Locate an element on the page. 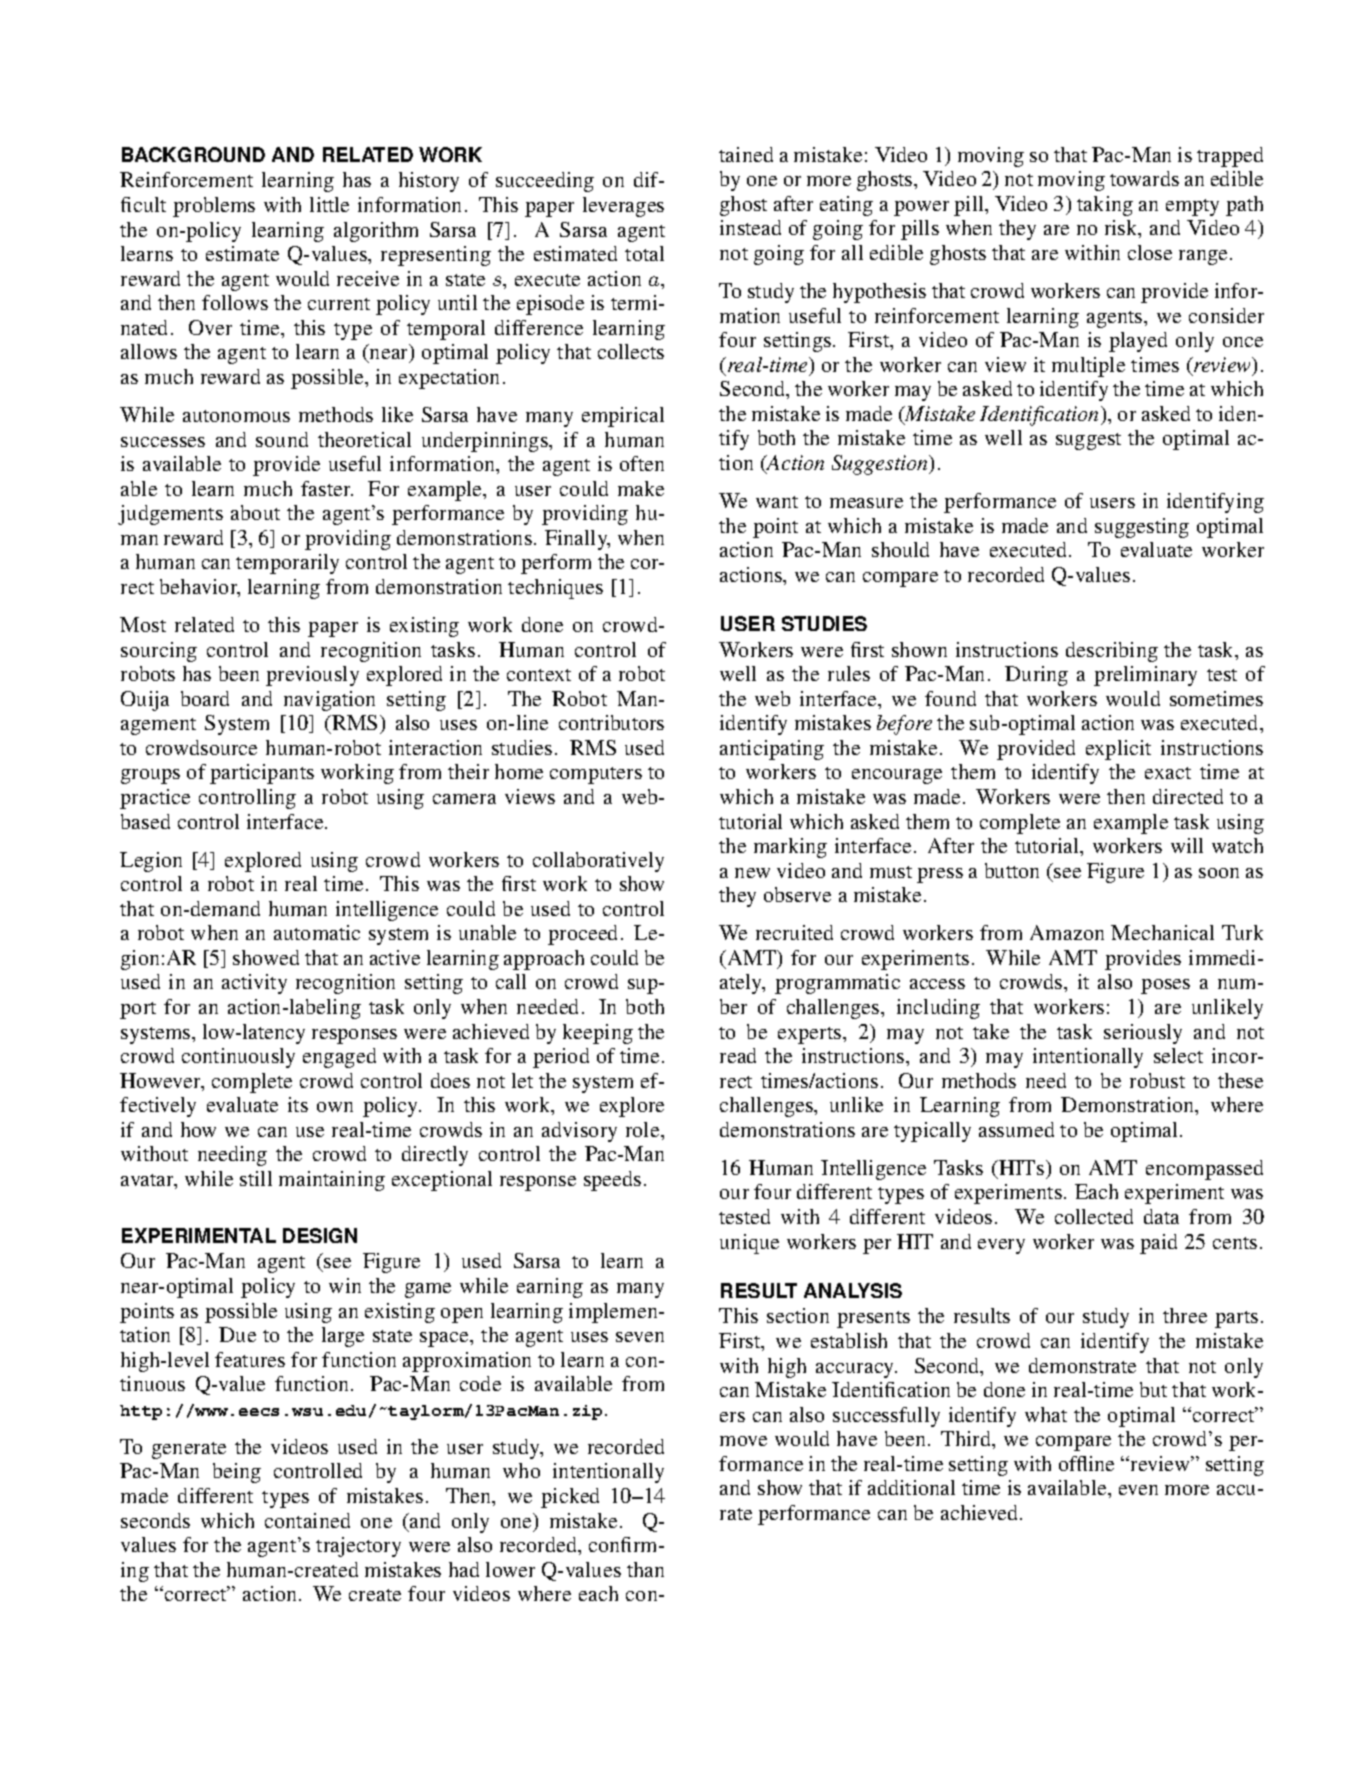  trajectory is located at coordinates (358, 1547).
